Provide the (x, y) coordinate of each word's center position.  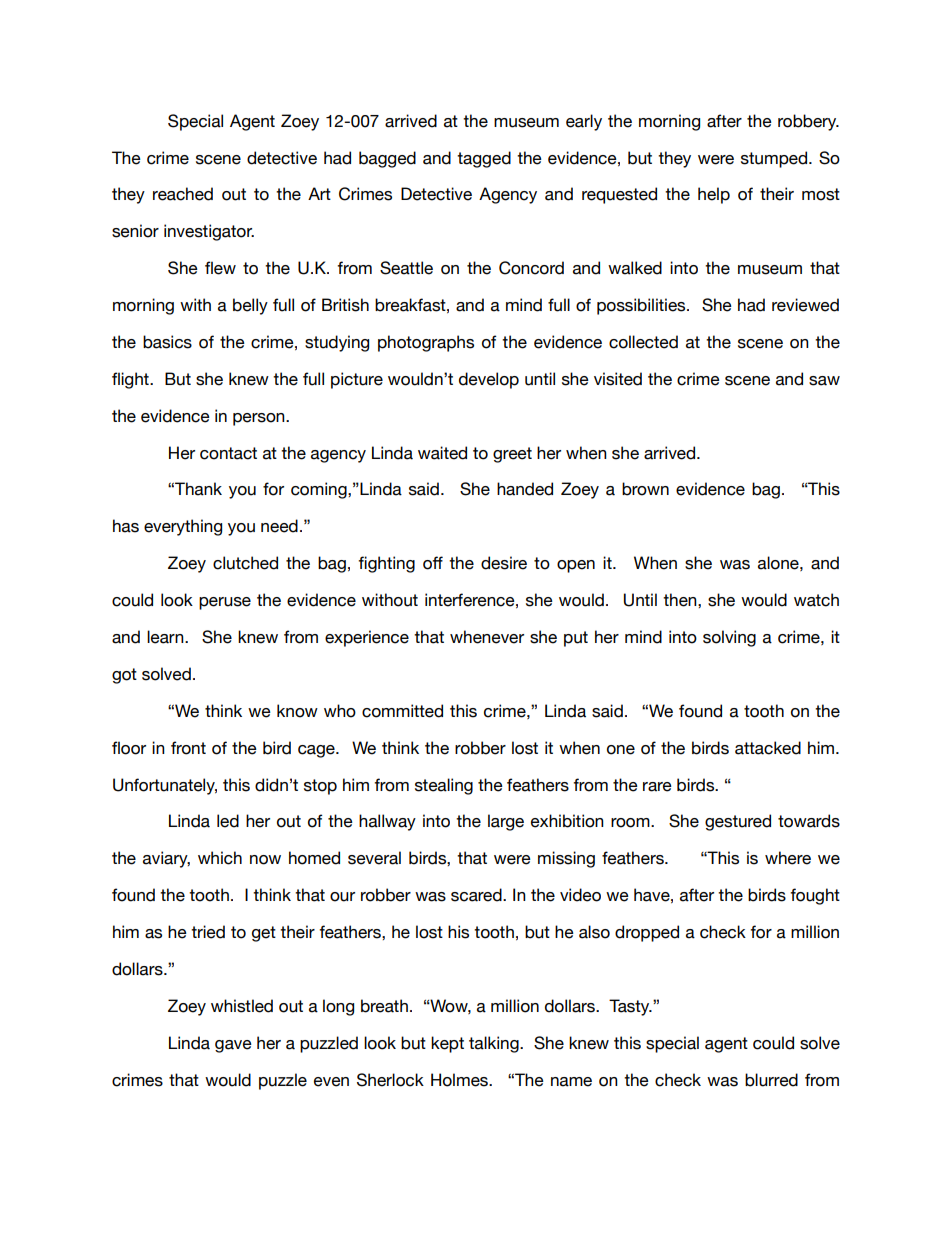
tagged (484, 159)
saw (824, 381)
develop (489, 380)
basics (167, 342)
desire (504, 563)
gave (233, 1046)
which (220, 858)
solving (729, 638)
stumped (774, 159)
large (506, 822)
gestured (738, 822)
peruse (225, 603)
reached (183, 194)
